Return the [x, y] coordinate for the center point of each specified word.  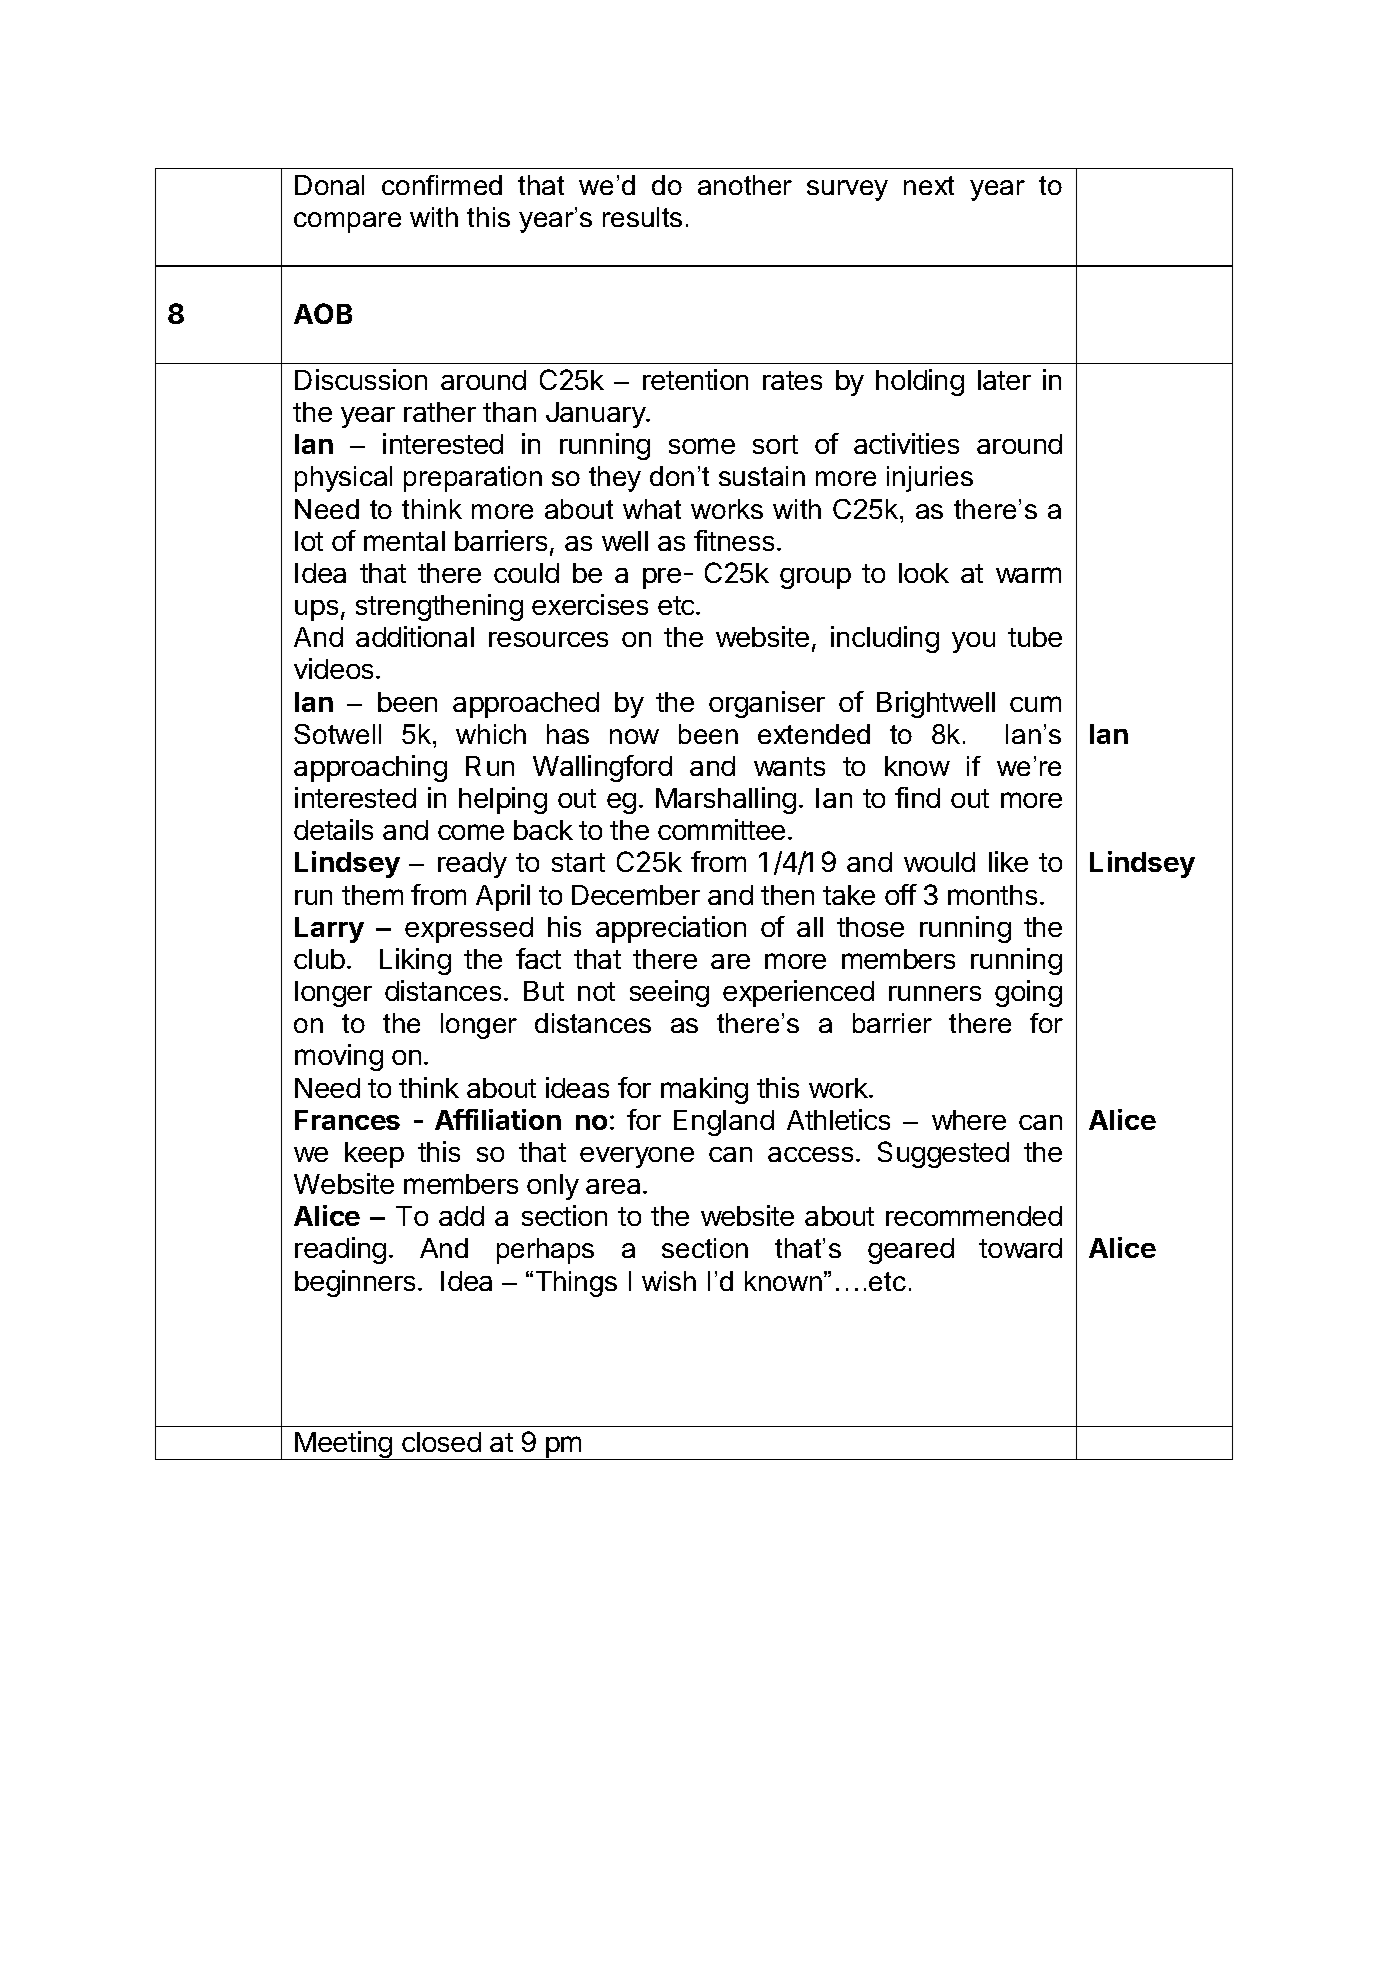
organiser [767, 704]
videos [333, 668]
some [702, 446]
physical [343, 479]
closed [441, 1442]
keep [374, 1155]
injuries [930, 479]
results [642, 217]
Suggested [943, 1154]
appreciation [671, 929]
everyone [637, 1157]
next [929, 185]
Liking [415, 961]
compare [347, 222]
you [973, 642]
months [992, 895]
